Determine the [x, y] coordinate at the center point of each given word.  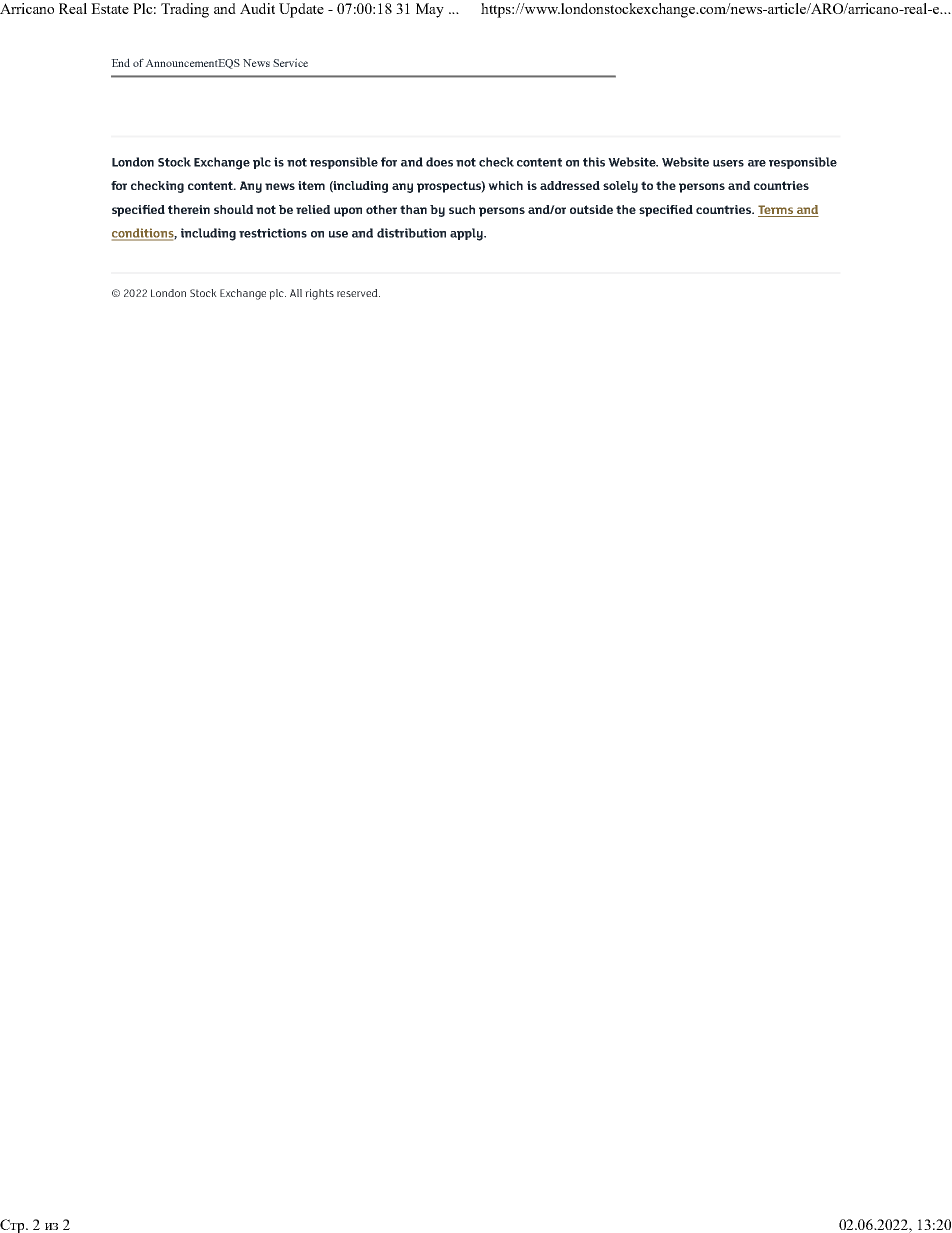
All [296, 293]
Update [301, 10]
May [430, 10]
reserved [358, 293]
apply [467, 234]
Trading [185, 10]
